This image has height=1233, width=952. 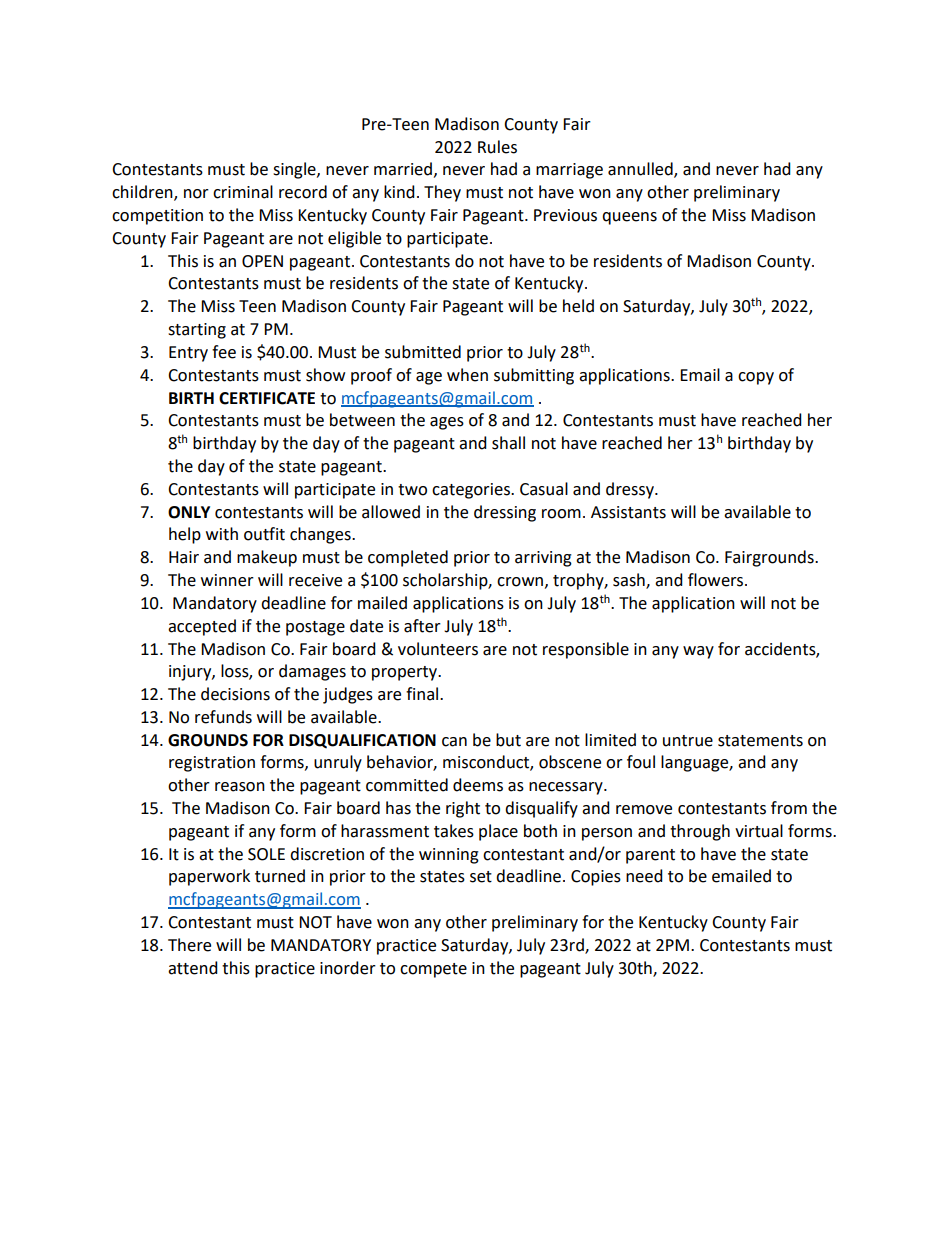 I want to click on final, so click(x=422, y=694).
